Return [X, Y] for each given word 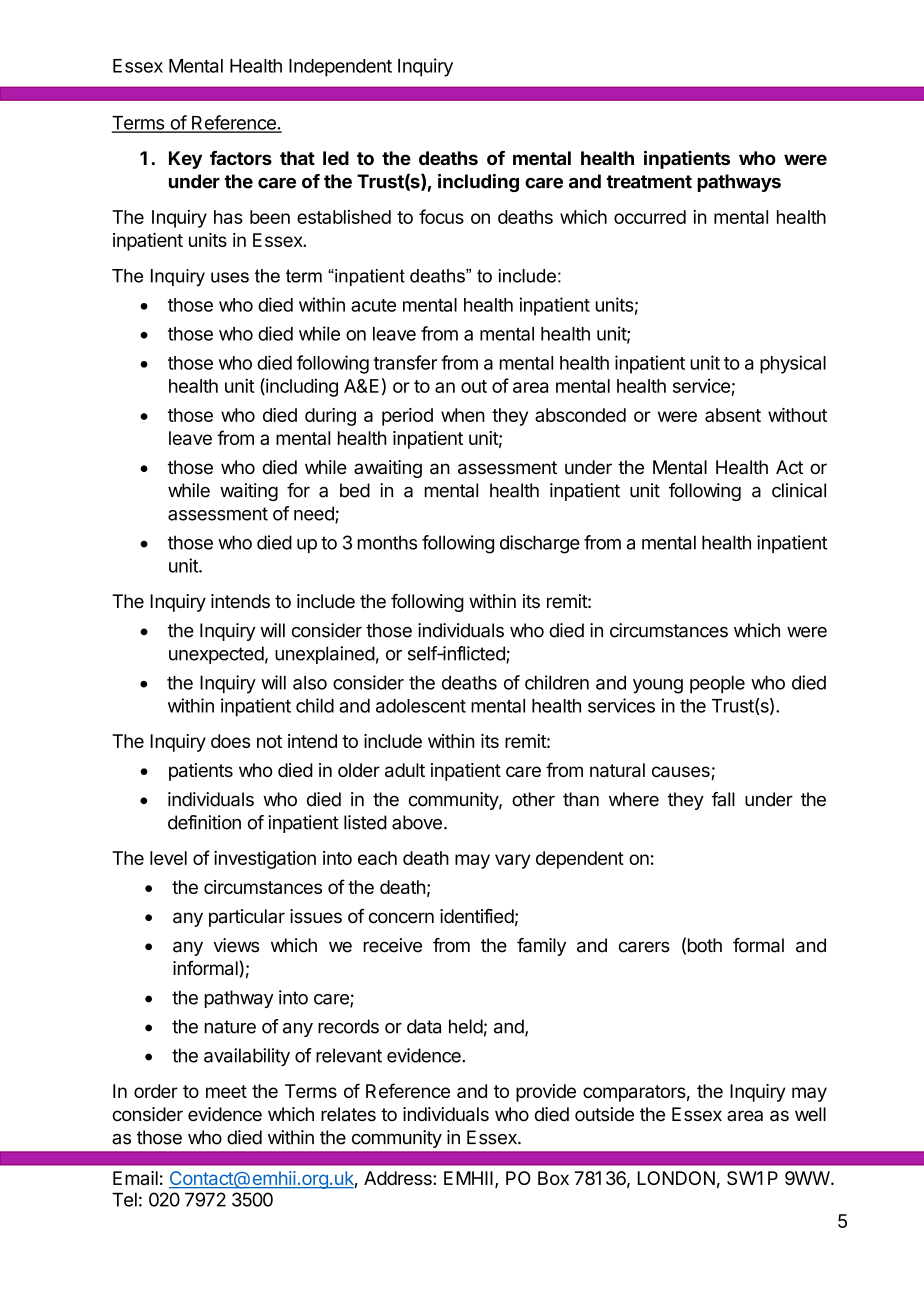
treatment [649, 182]
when [463, 415]
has [228, 217]
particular [247, 918]
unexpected [216, 655]
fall [723, 799]
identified [477, 916]
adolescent [421, 706]
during [330, 417]
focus [441, 216]
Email [135, 1178]
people [717, 684]
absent [733, 415]
